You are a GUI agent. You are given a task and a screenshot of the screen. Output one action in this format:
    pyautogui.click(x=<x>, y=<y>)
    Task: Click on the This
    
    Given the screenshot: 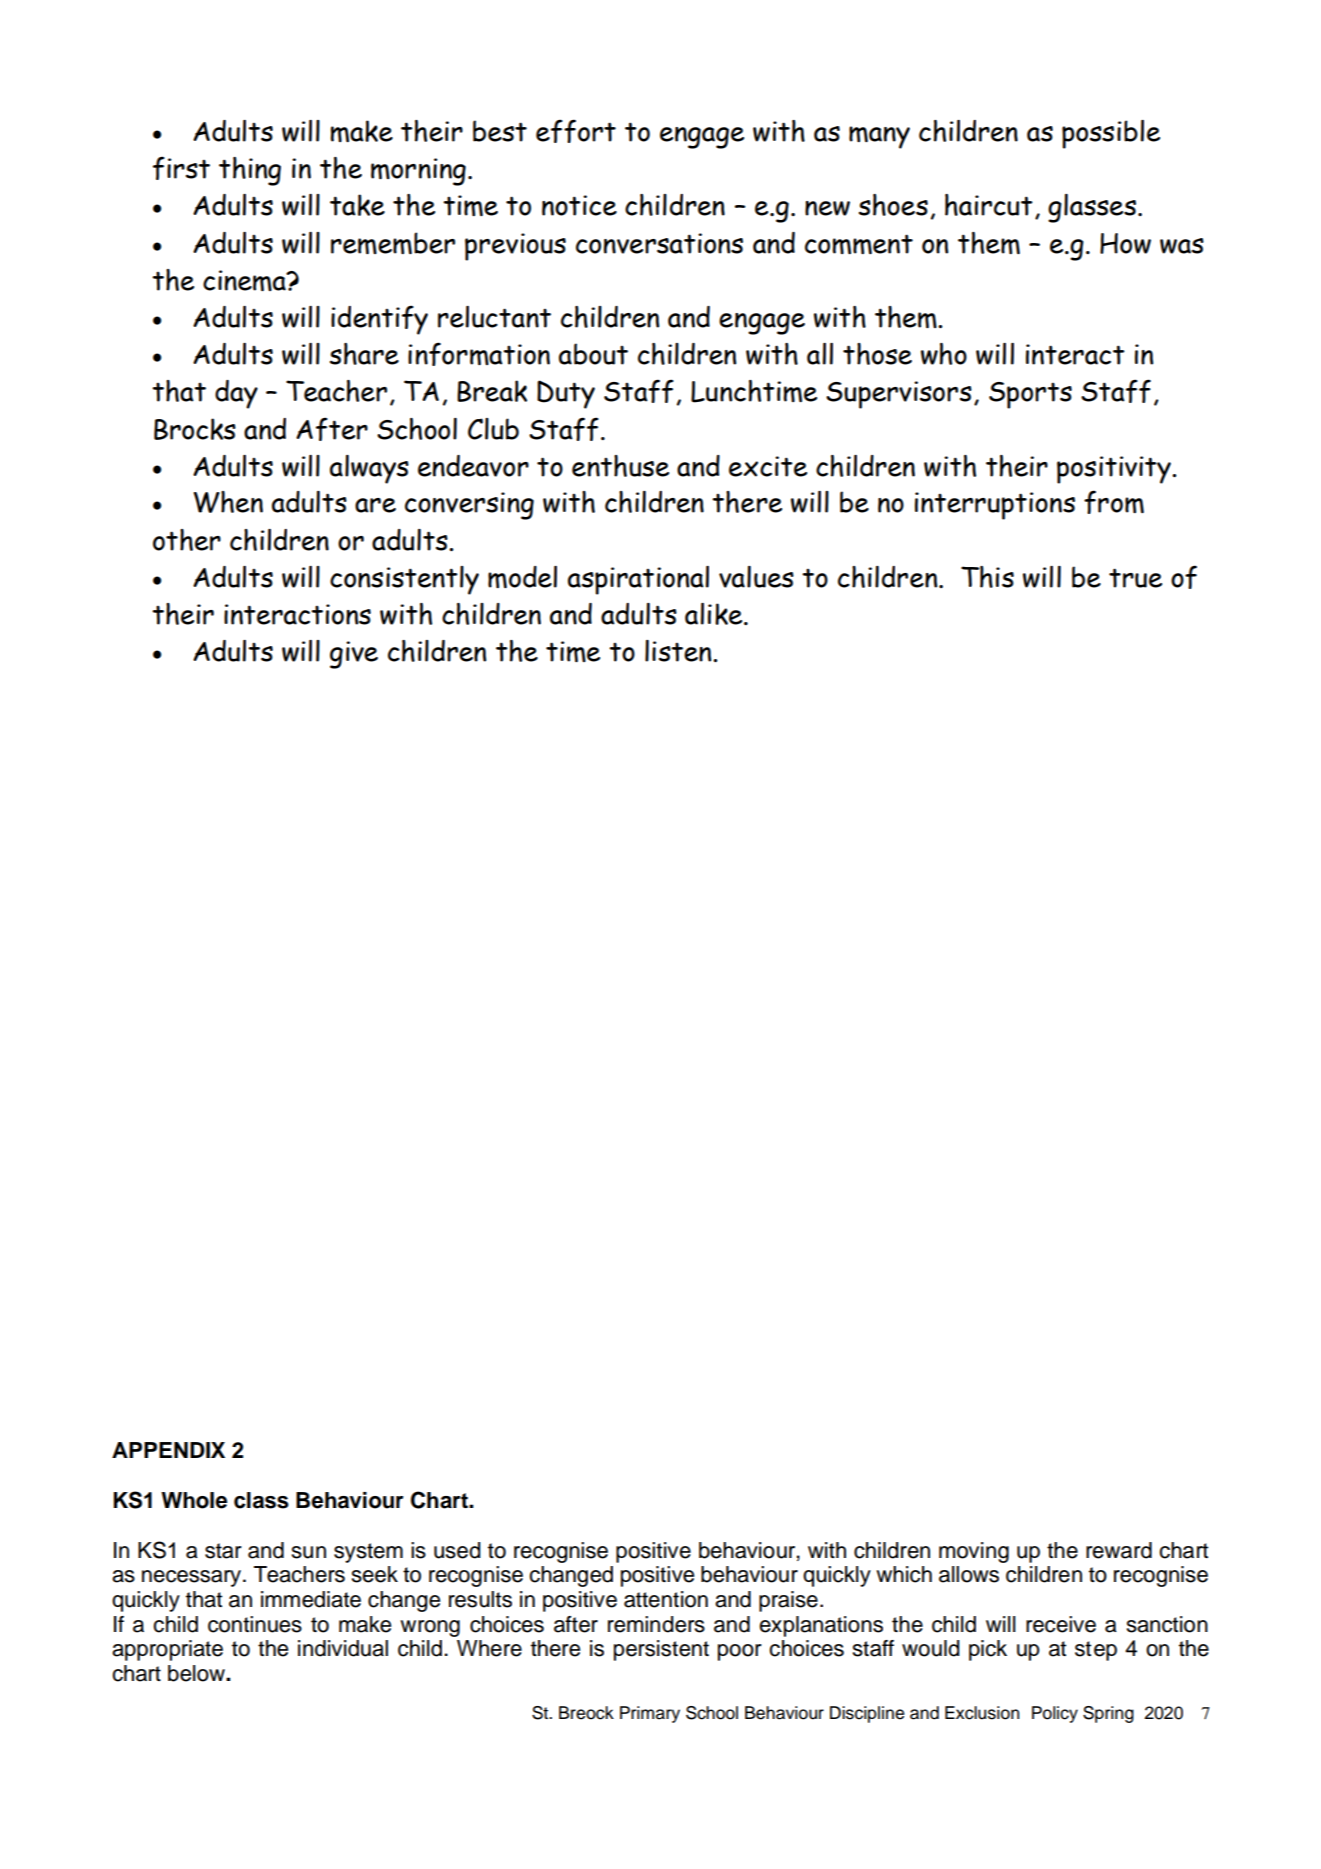 What is the action you would take?
    pyautogui.click(x=987, y=577)
